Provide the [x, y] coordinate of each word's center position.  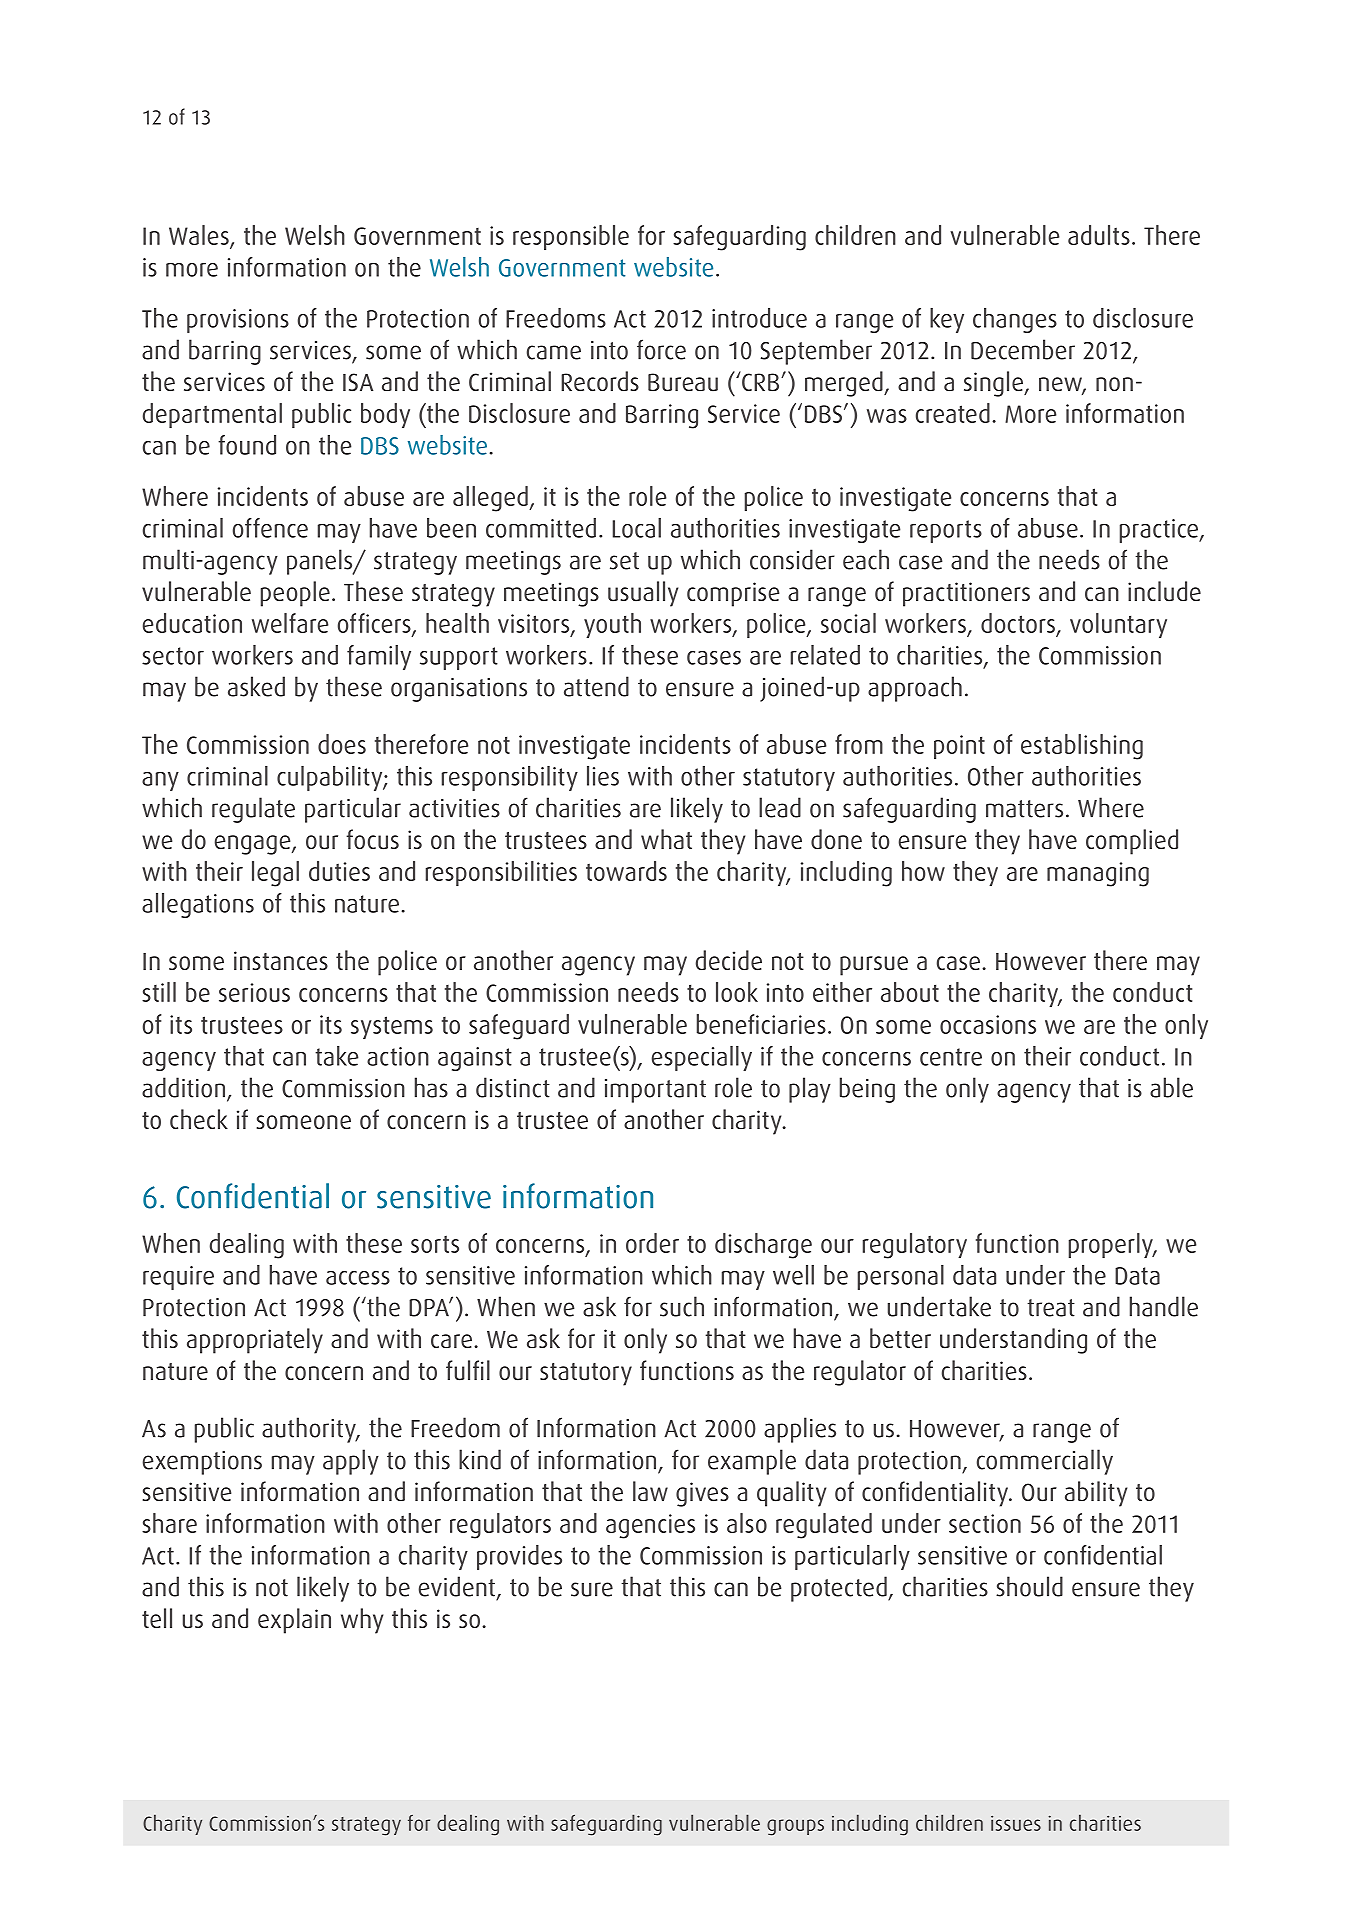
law [650, 1491]
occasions [988, 1024]
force [661, 349]
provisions [238, 321]
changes [1015, 320]
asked [256, 686]
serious [254, 992]
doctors [1018, 623]
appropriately [255, 1341]
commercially [1045, 1462]
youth [612, 625]
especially [702, 1058]
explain [294, 1621]
